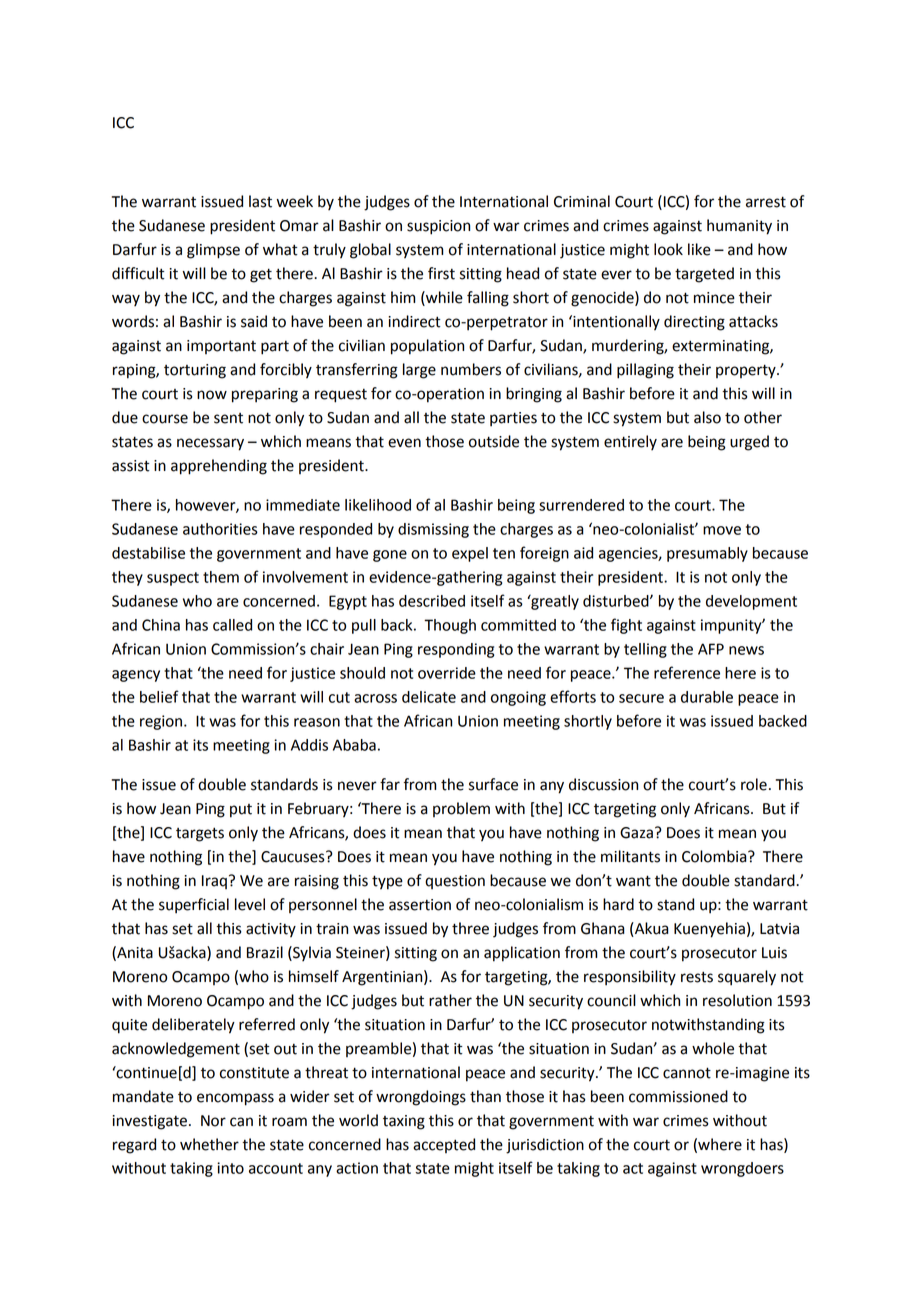  What do you see at coordinates (213, 251) in the screenshot?
I see `glimpse` at bounding box center [213, 251].
